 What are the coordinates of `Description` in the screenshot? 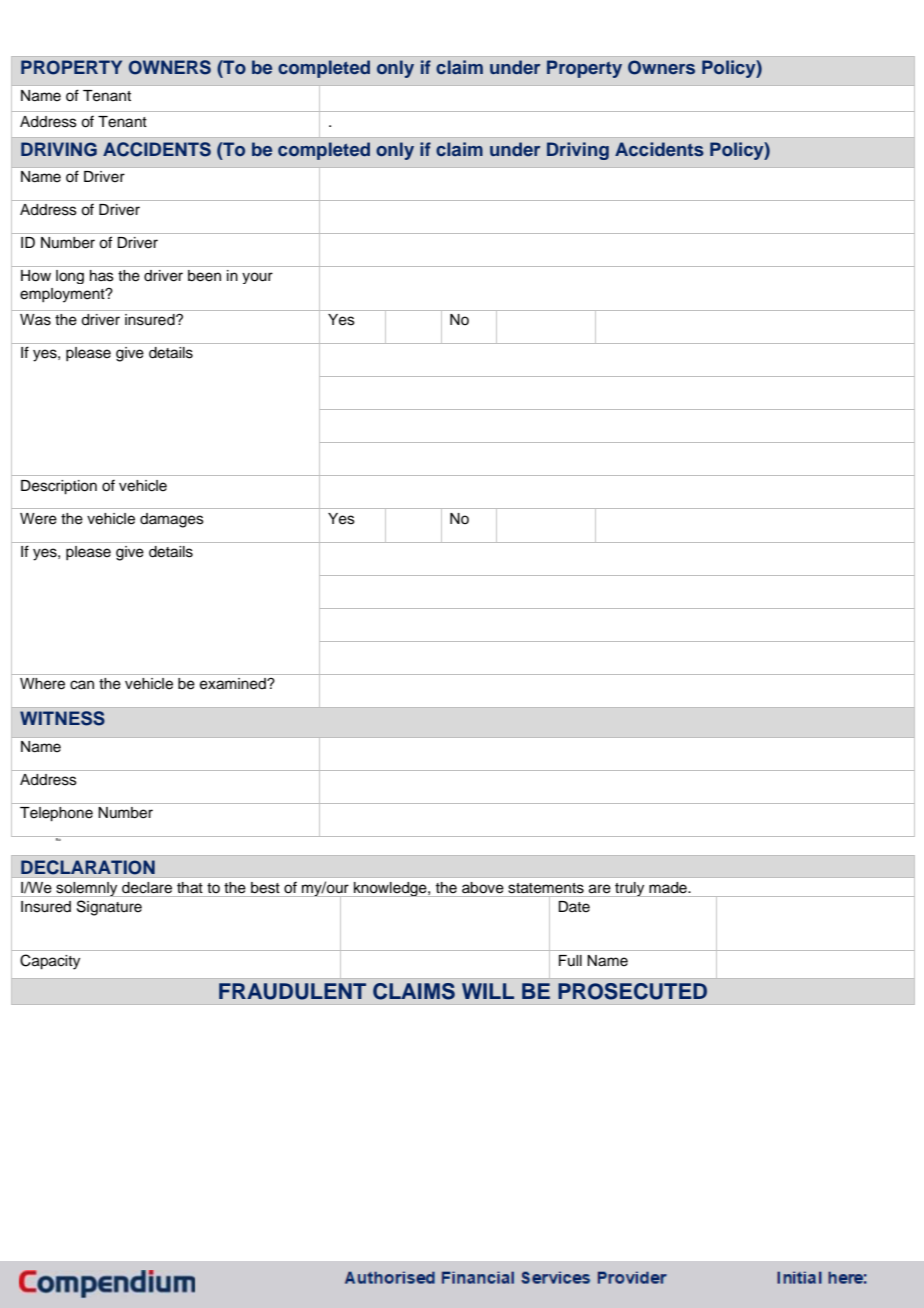 It's located at (59, 487).
